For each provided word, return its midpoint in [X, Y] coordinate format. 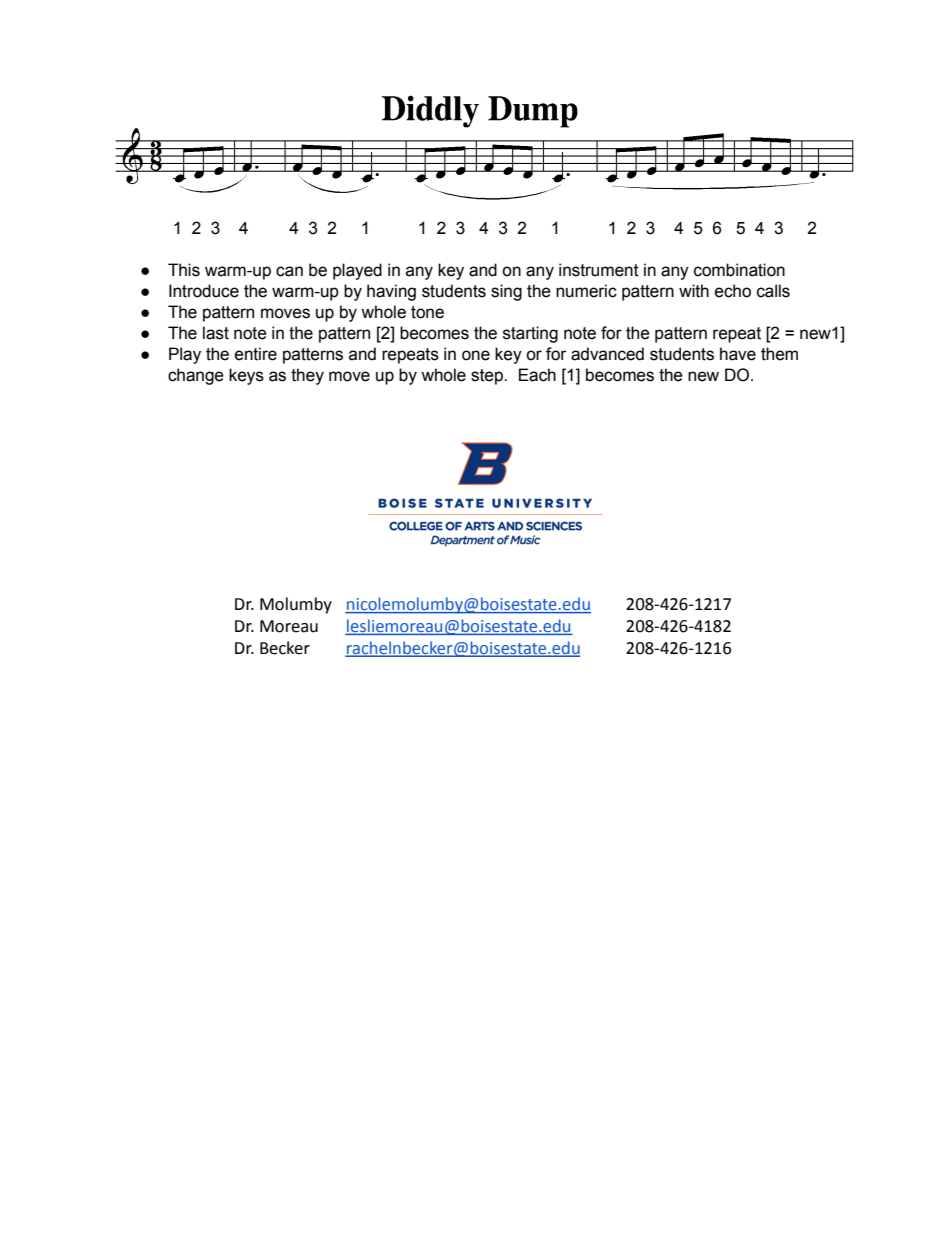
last [216, 333]
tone [427, 312]
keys [246, 376]
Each [537, 375]
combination [739, 270]
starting [530, 334]
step [488, 377]
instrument [599, 270]
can [289, 271]
